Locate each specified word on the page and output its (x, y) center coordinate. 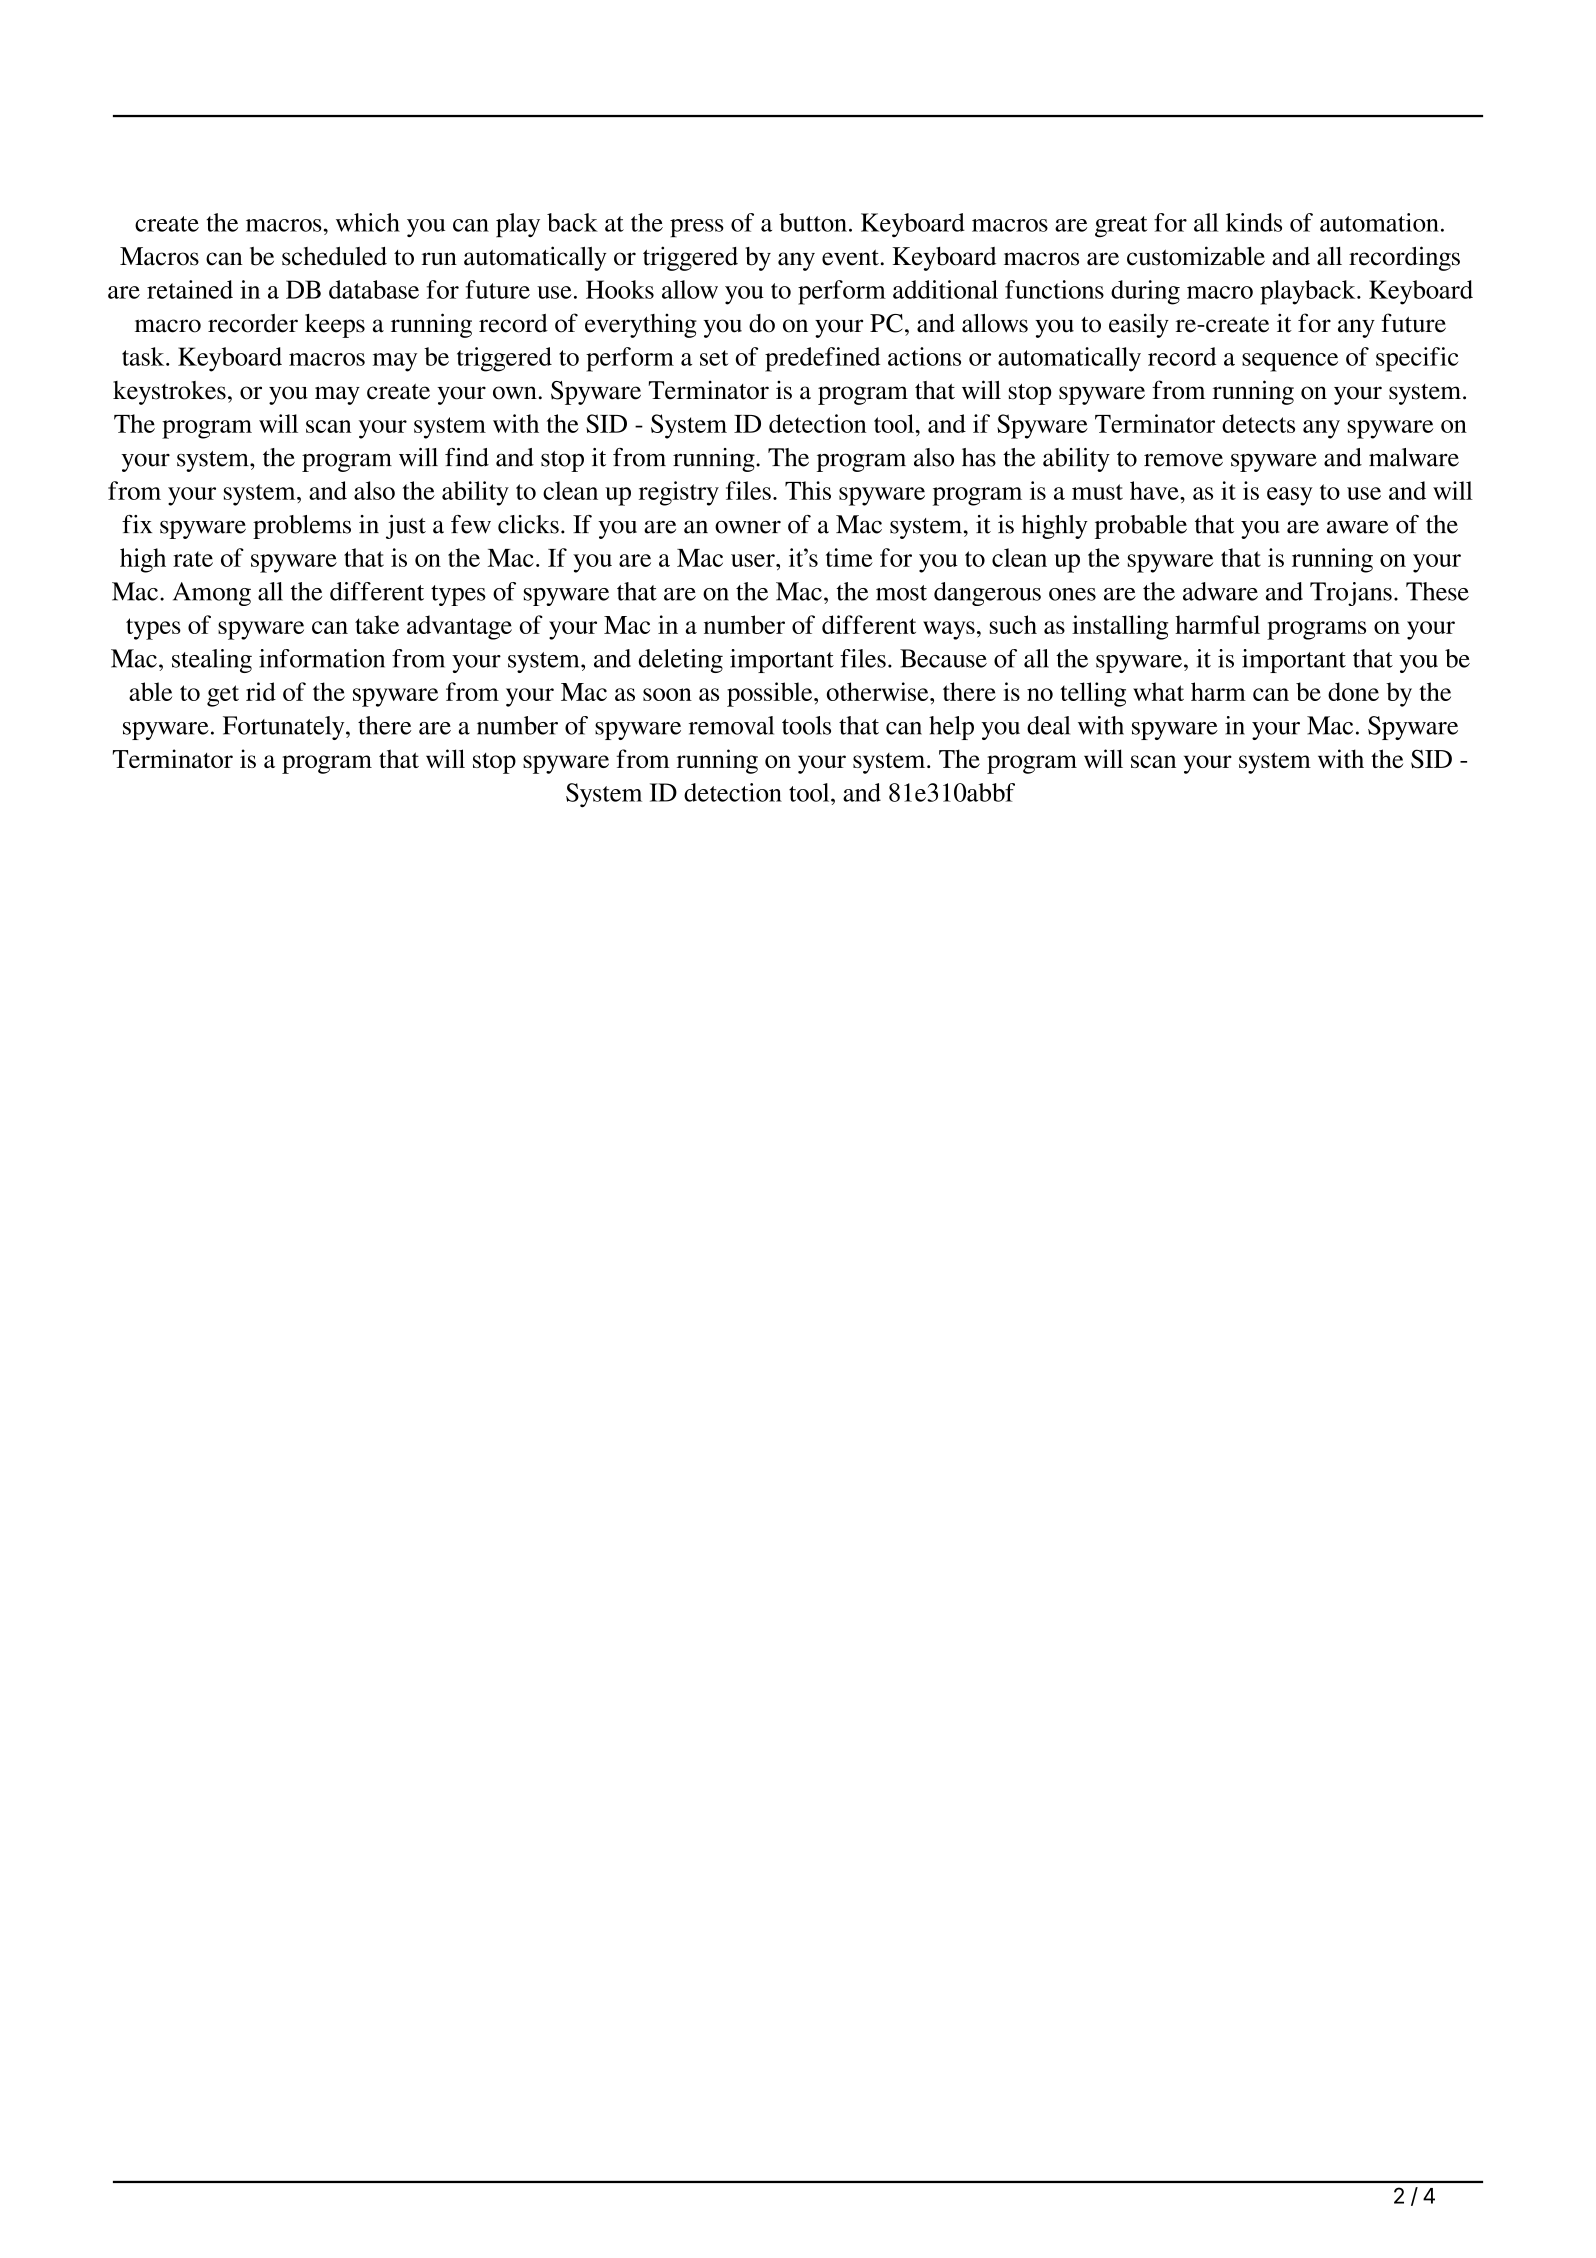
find (467, 457)
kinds (1254, 222)
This (808, 490)
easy (1290, 496)
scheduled (334, 256)
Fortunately (285, 728)
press (697, 228)
